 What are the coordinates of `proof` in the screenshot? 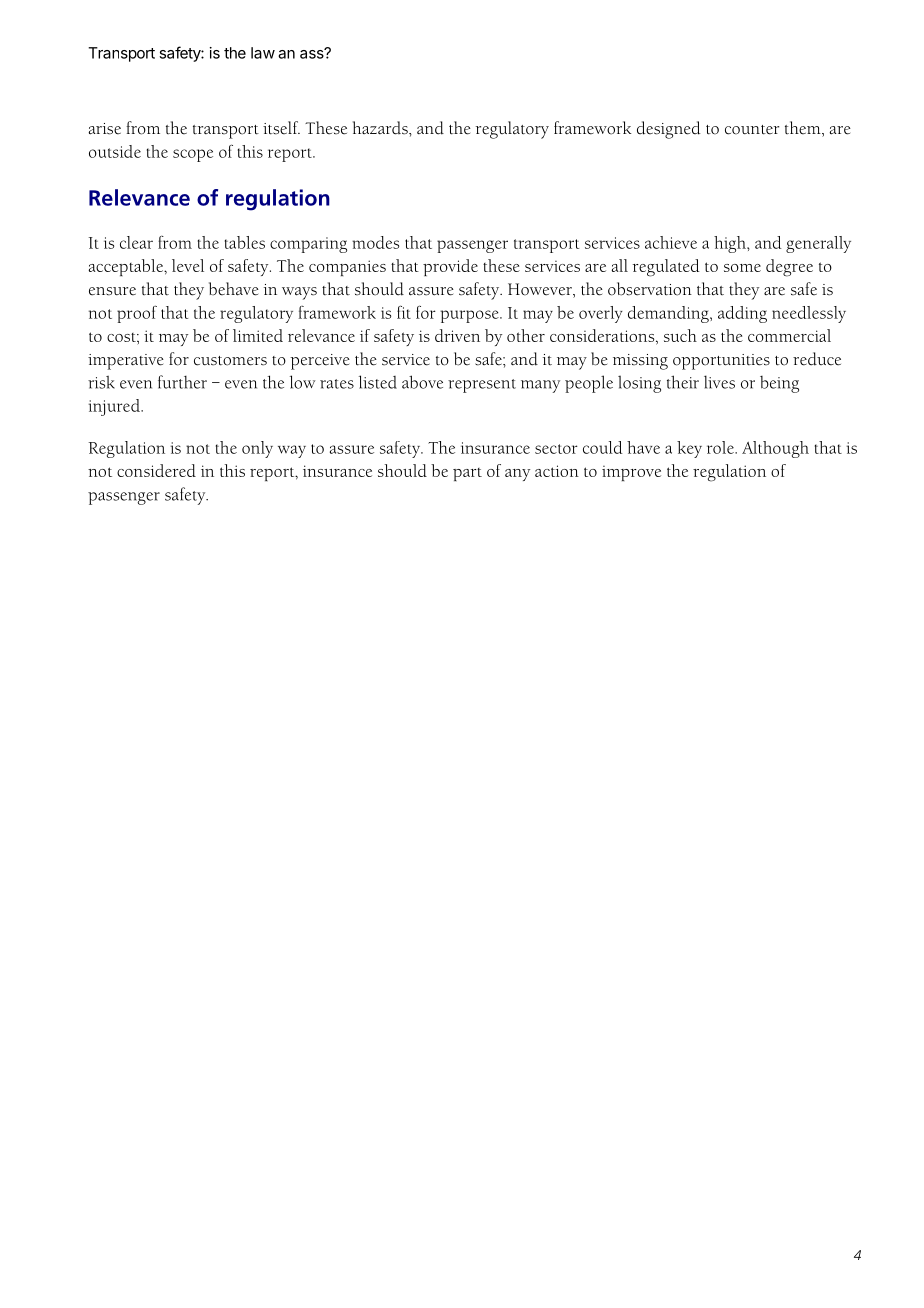 It's located at (137, 314).
